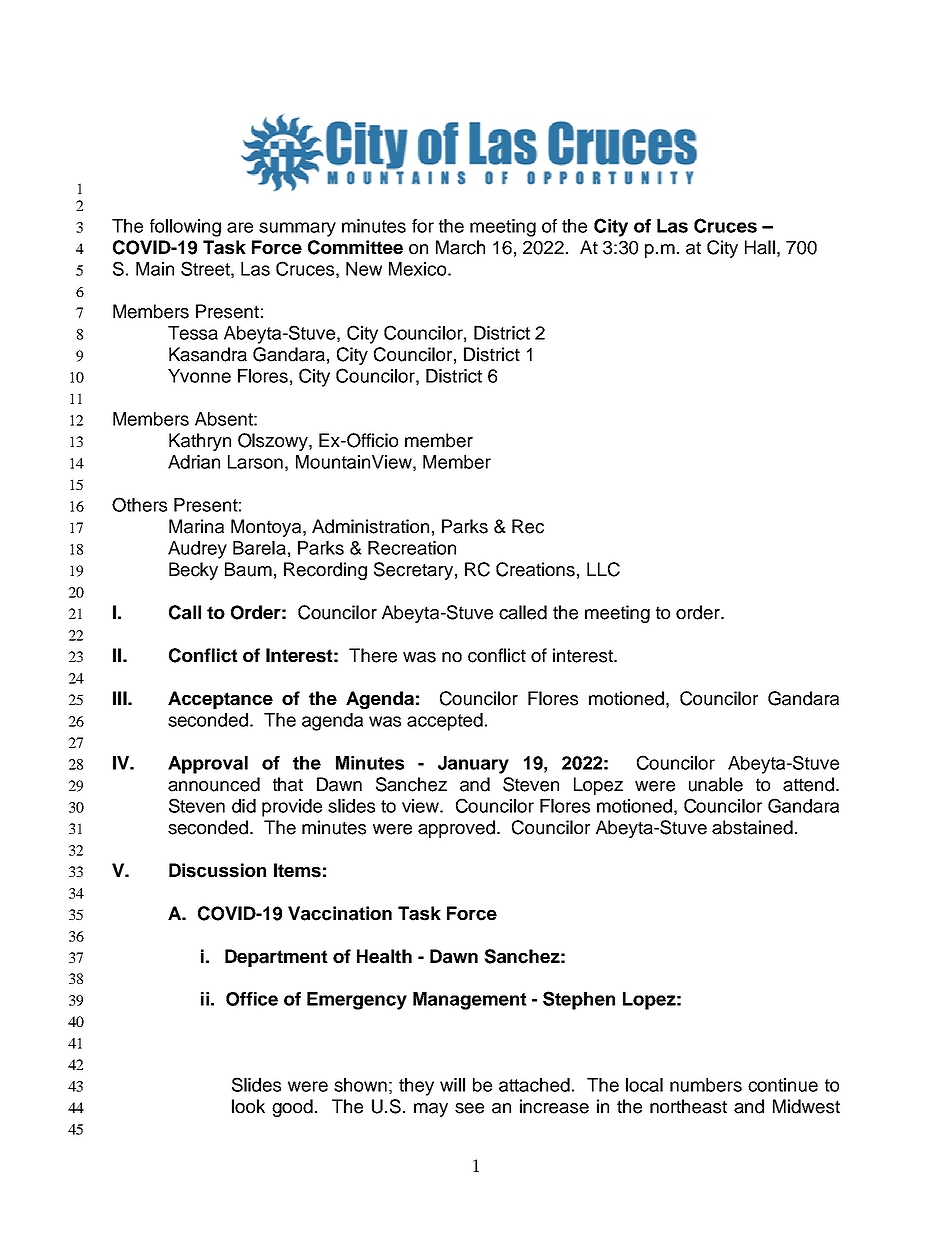  What do you see at coordinates (248, 1106) in the screenshot?
I see `look` at bounding box center [248, 1106].
